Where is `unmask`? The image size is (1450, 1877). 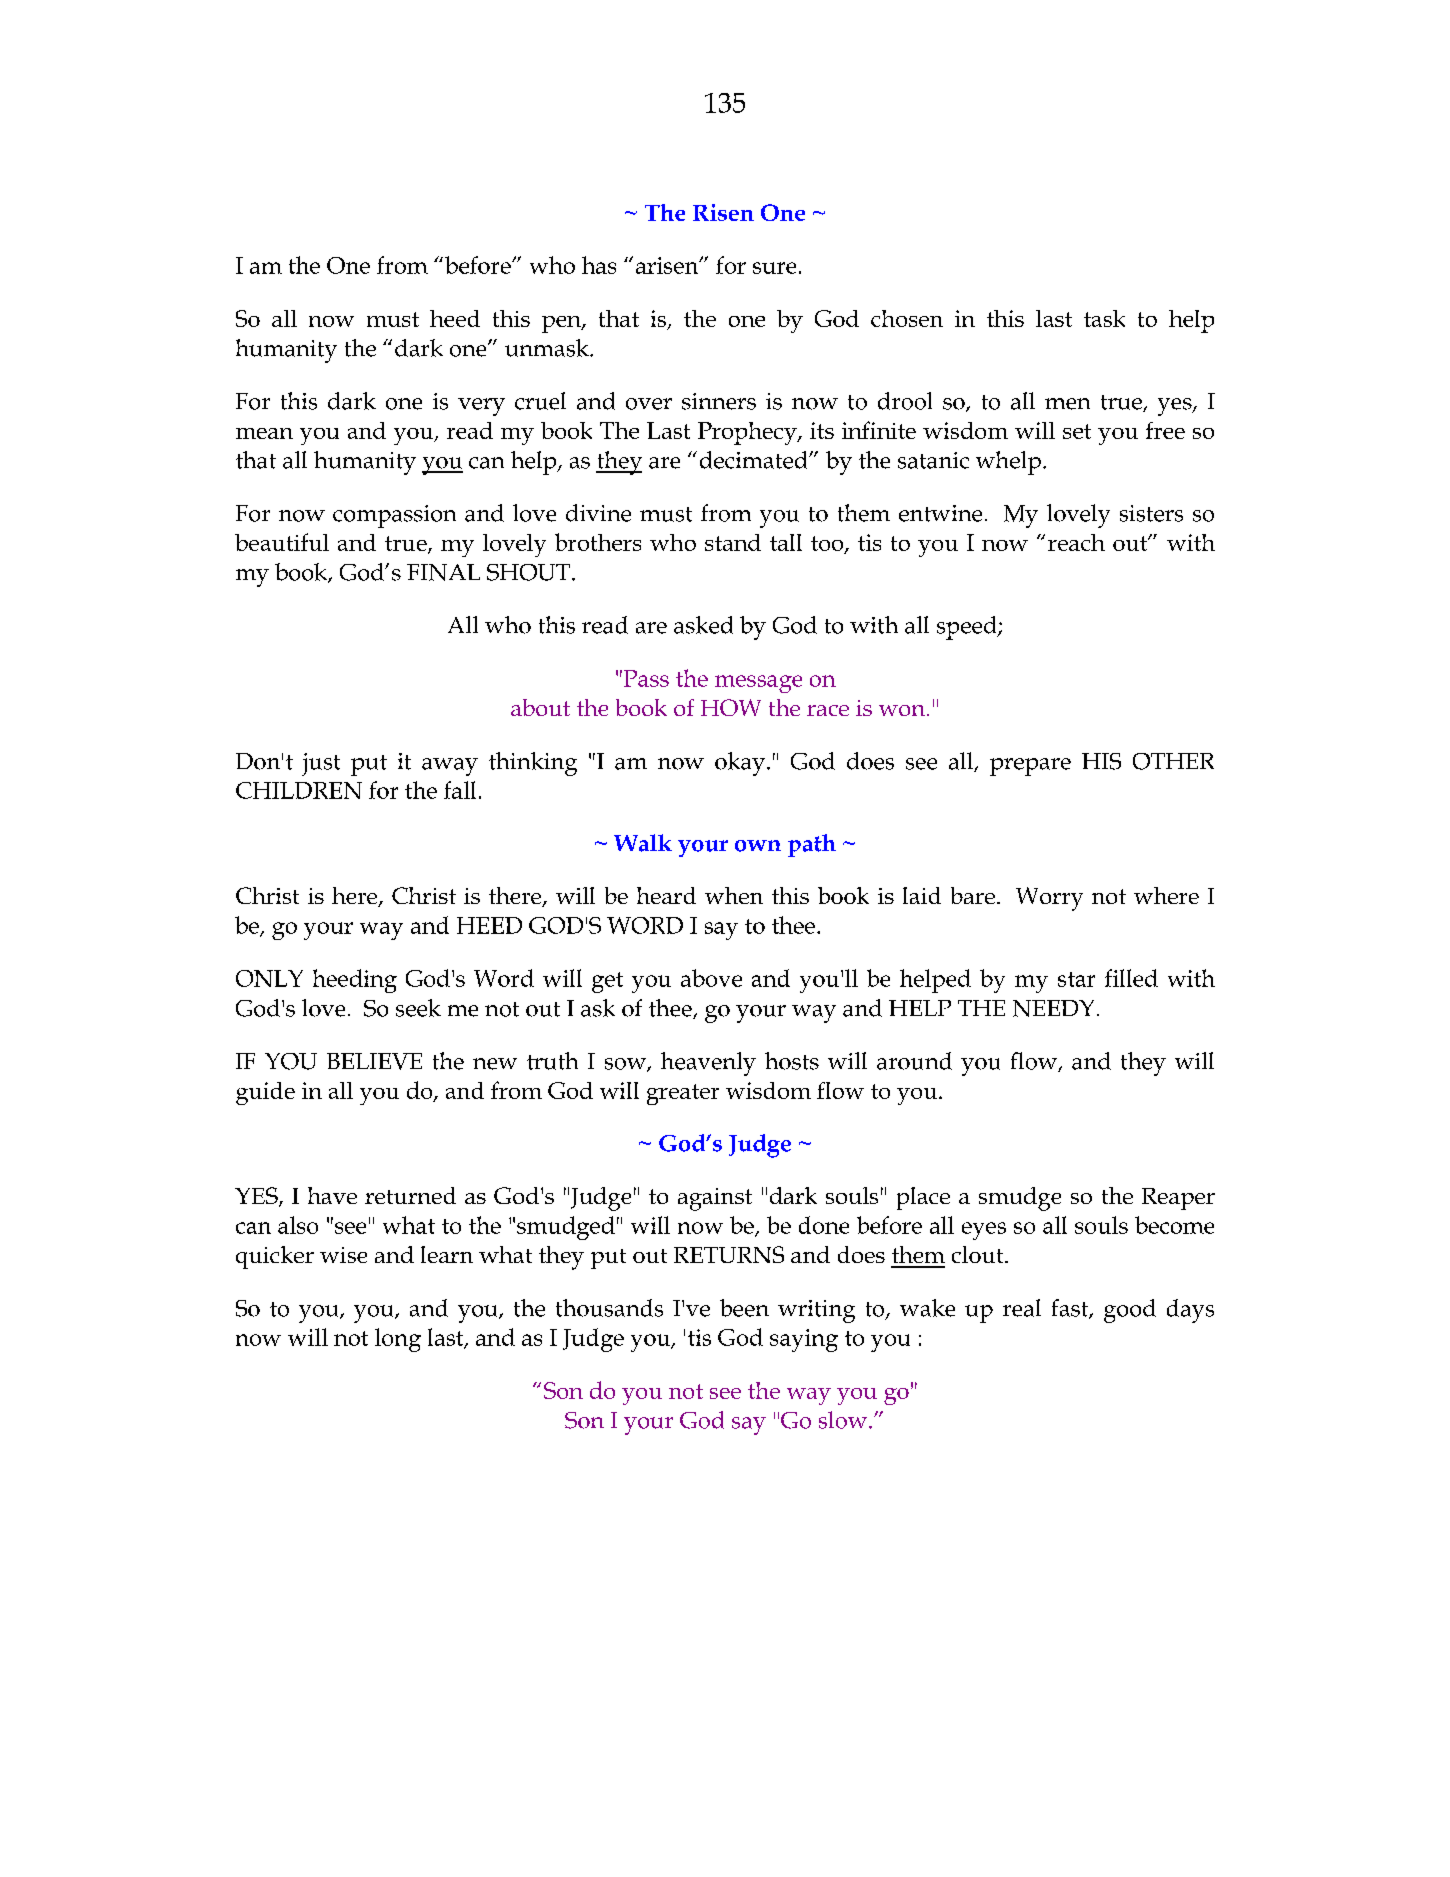
unmask is located at coordinates (548, 348).
